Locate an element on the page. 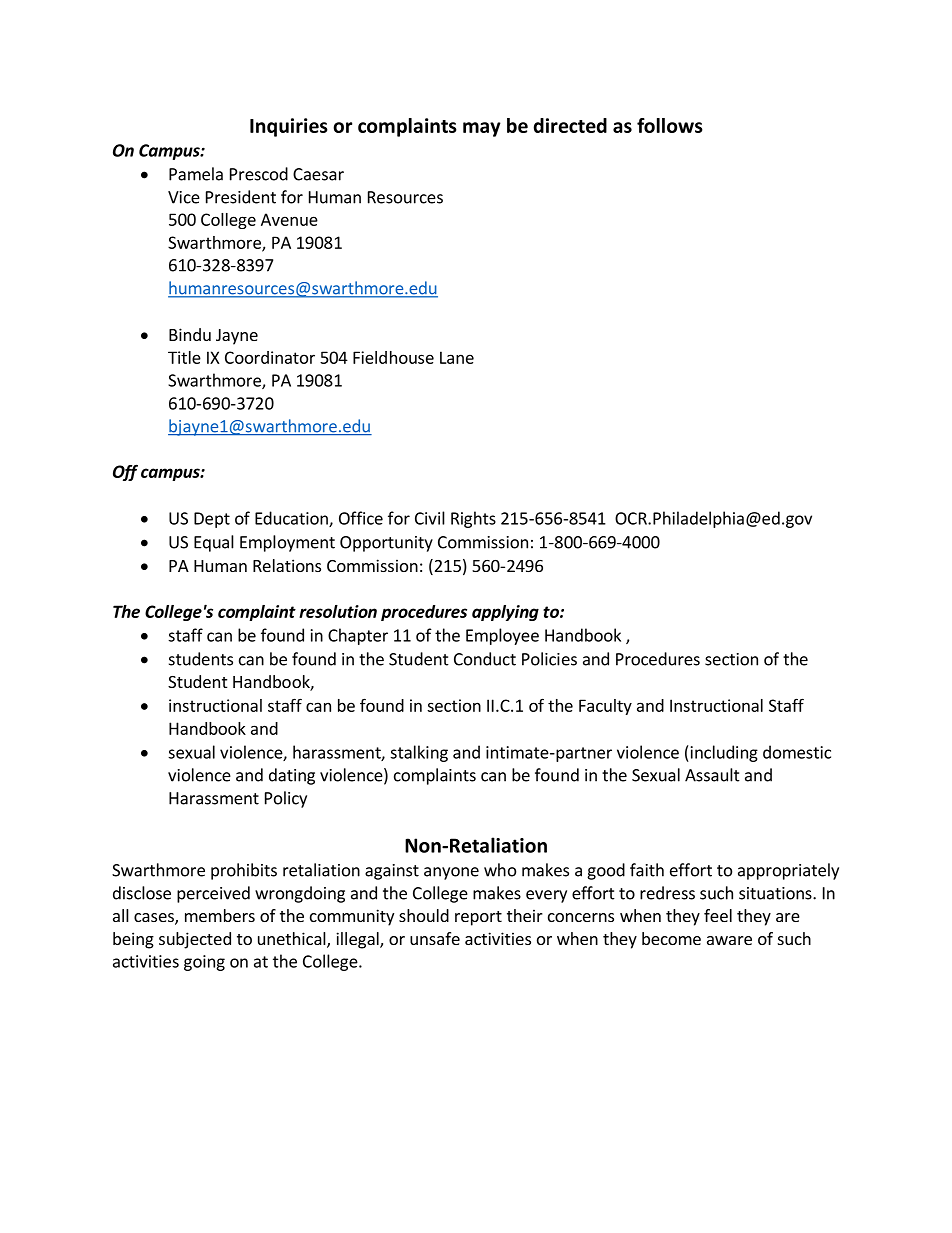 This image has width=952, height=1233. follows is located at coordinates (670, 125).
